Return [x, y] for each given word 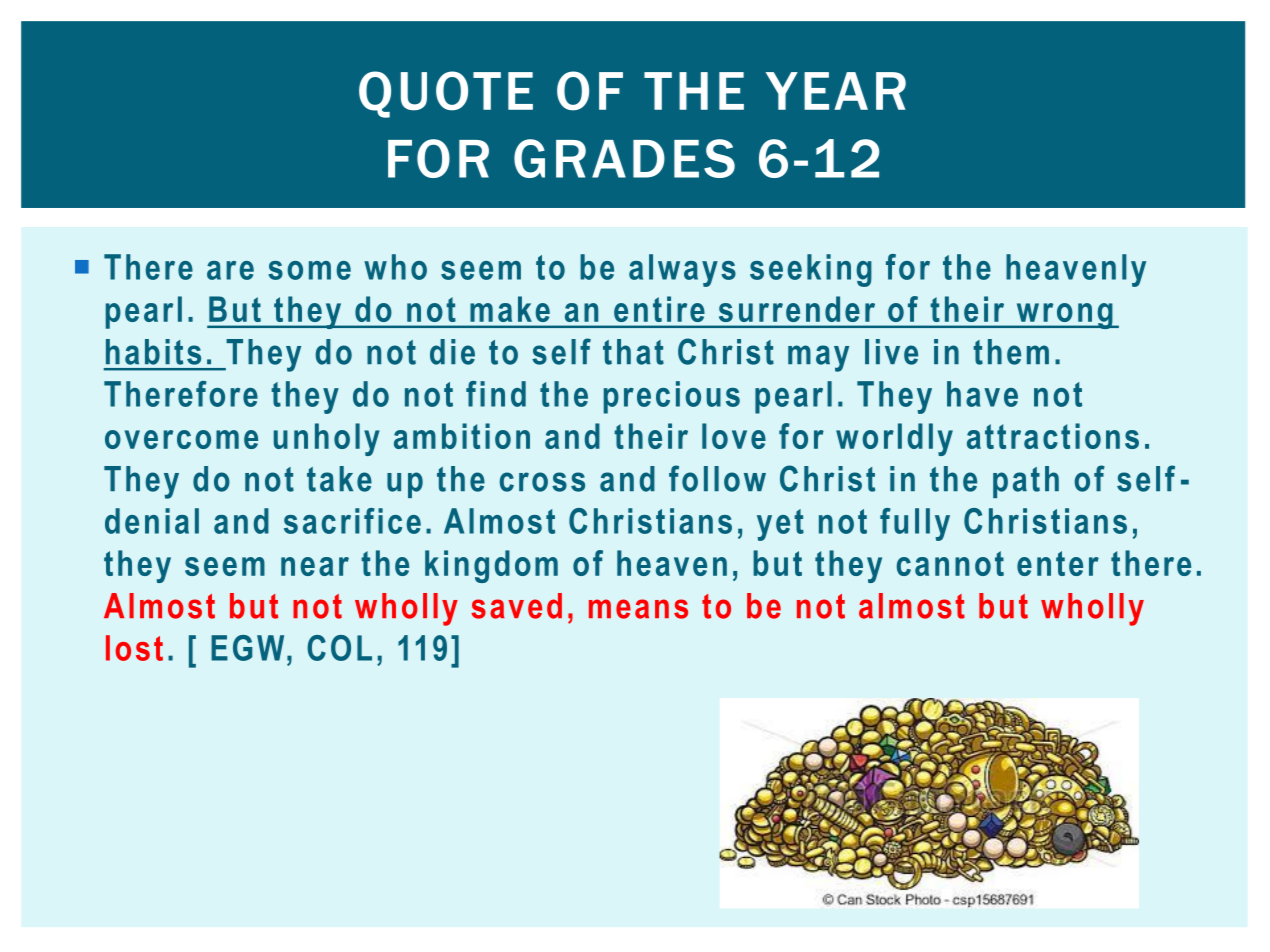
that [633, 352]
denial [152, 521]
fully [915, 524]
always [682, 270]
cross [542, 482]
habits [153, 352]
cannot [950, 563]
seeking [811, 270]
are [230, 270]
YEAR [836, 91]
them [1011, 352]
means [638, 609]
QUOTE [446, 94]
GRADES [624, 158]
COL [339, 648]
